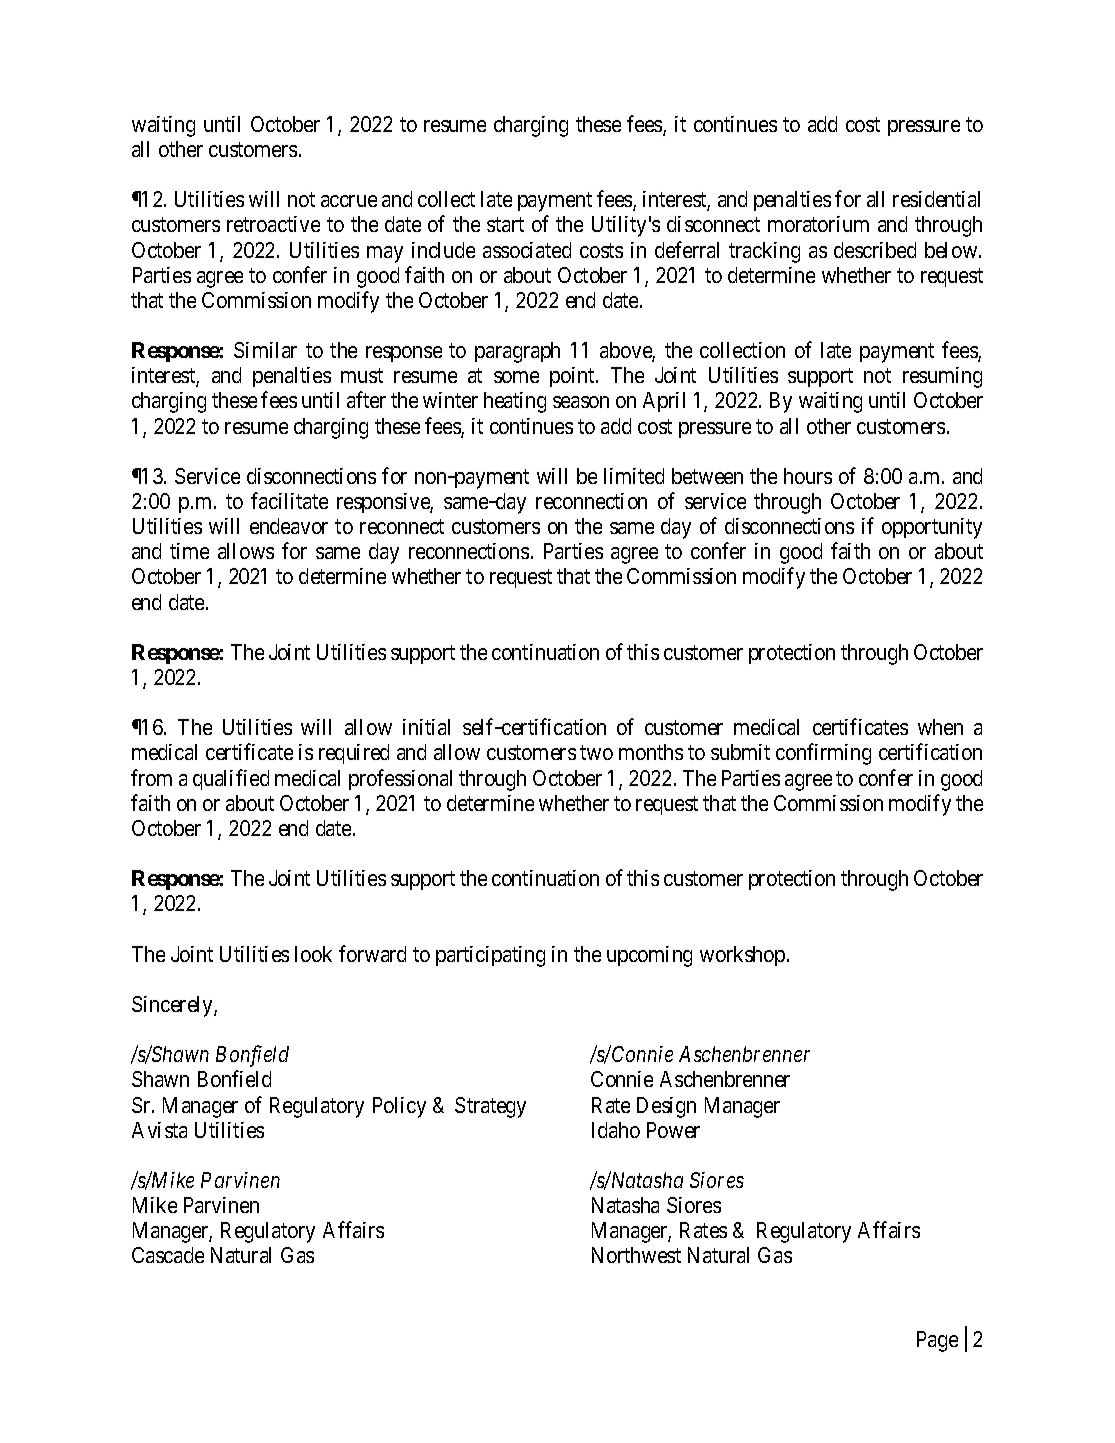  Describe the element at coordinates (875, 250) in the document. I see `described` at that location.
